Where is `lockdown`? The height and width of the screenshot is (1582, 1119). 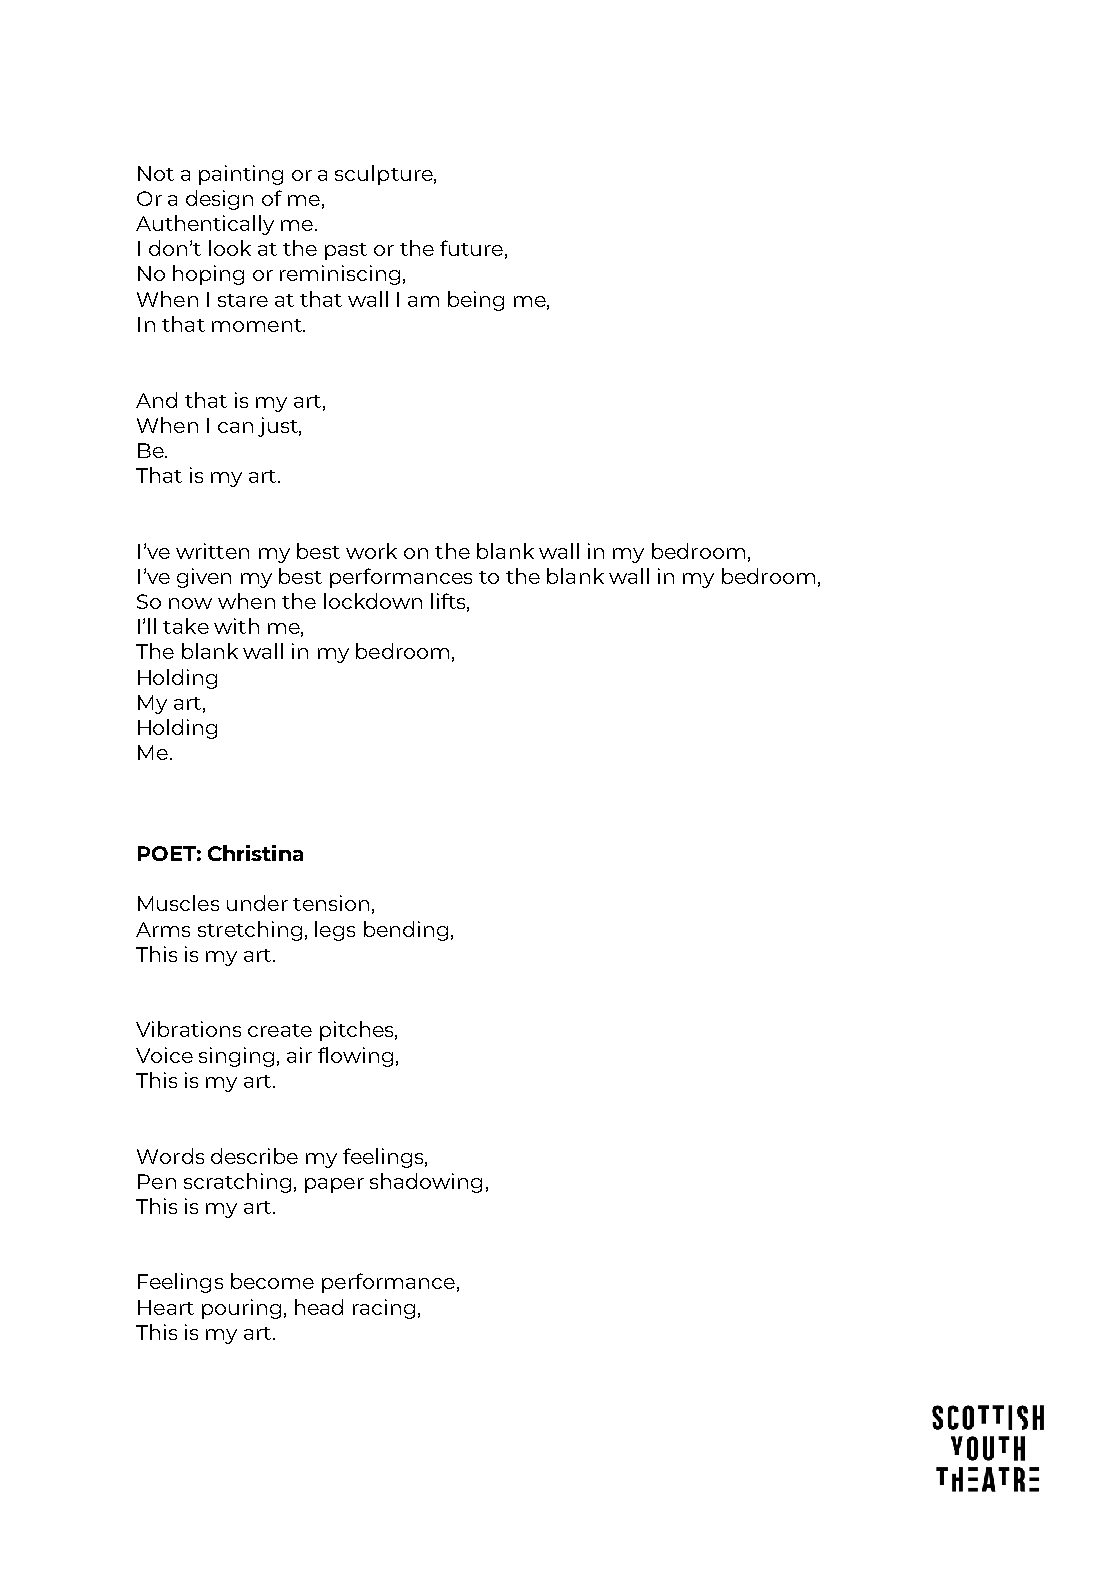 lockdown is located at coordinates (373, 601).
